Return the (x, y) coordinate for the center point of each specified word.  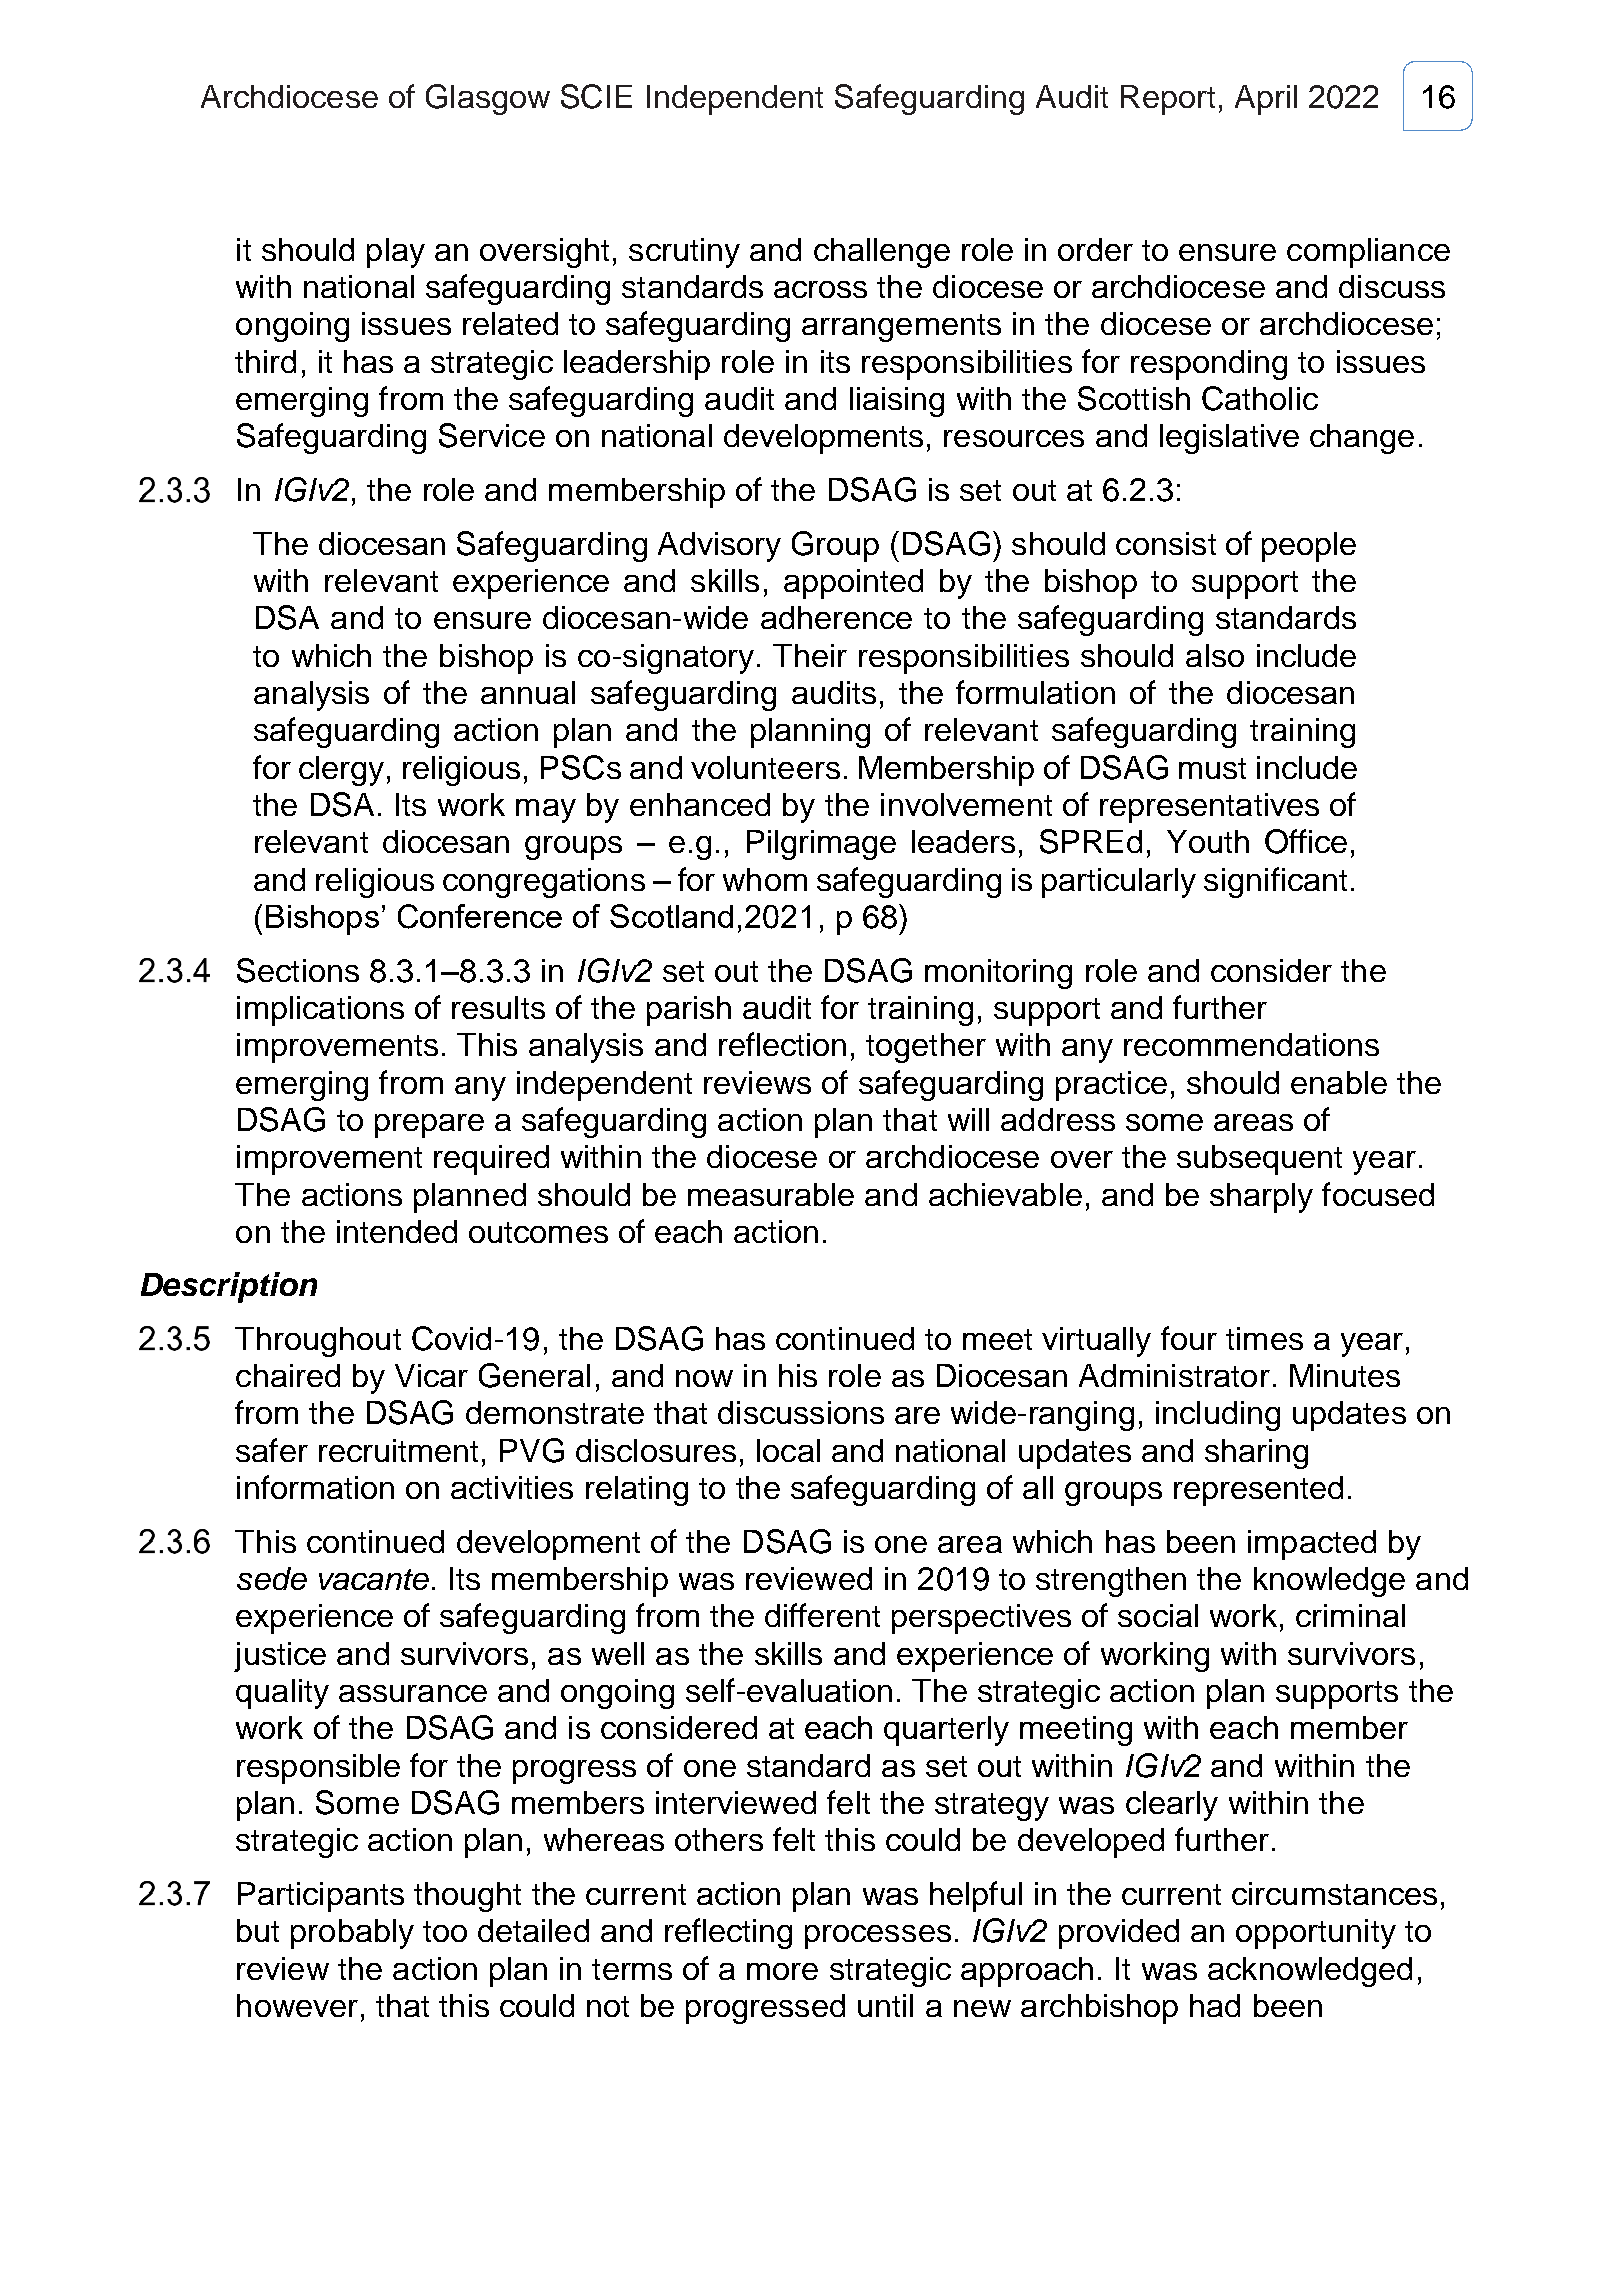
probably (352, 1934)
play (396, 253)
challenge (882, 253)
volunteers (765, 767)
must (1212, 768)
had (1215, 2005)
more (782, 1971)
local (788, 1450)
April (1266, 100)
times (1264, 1338)
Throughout (318, 1342)
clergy (341, 771)
